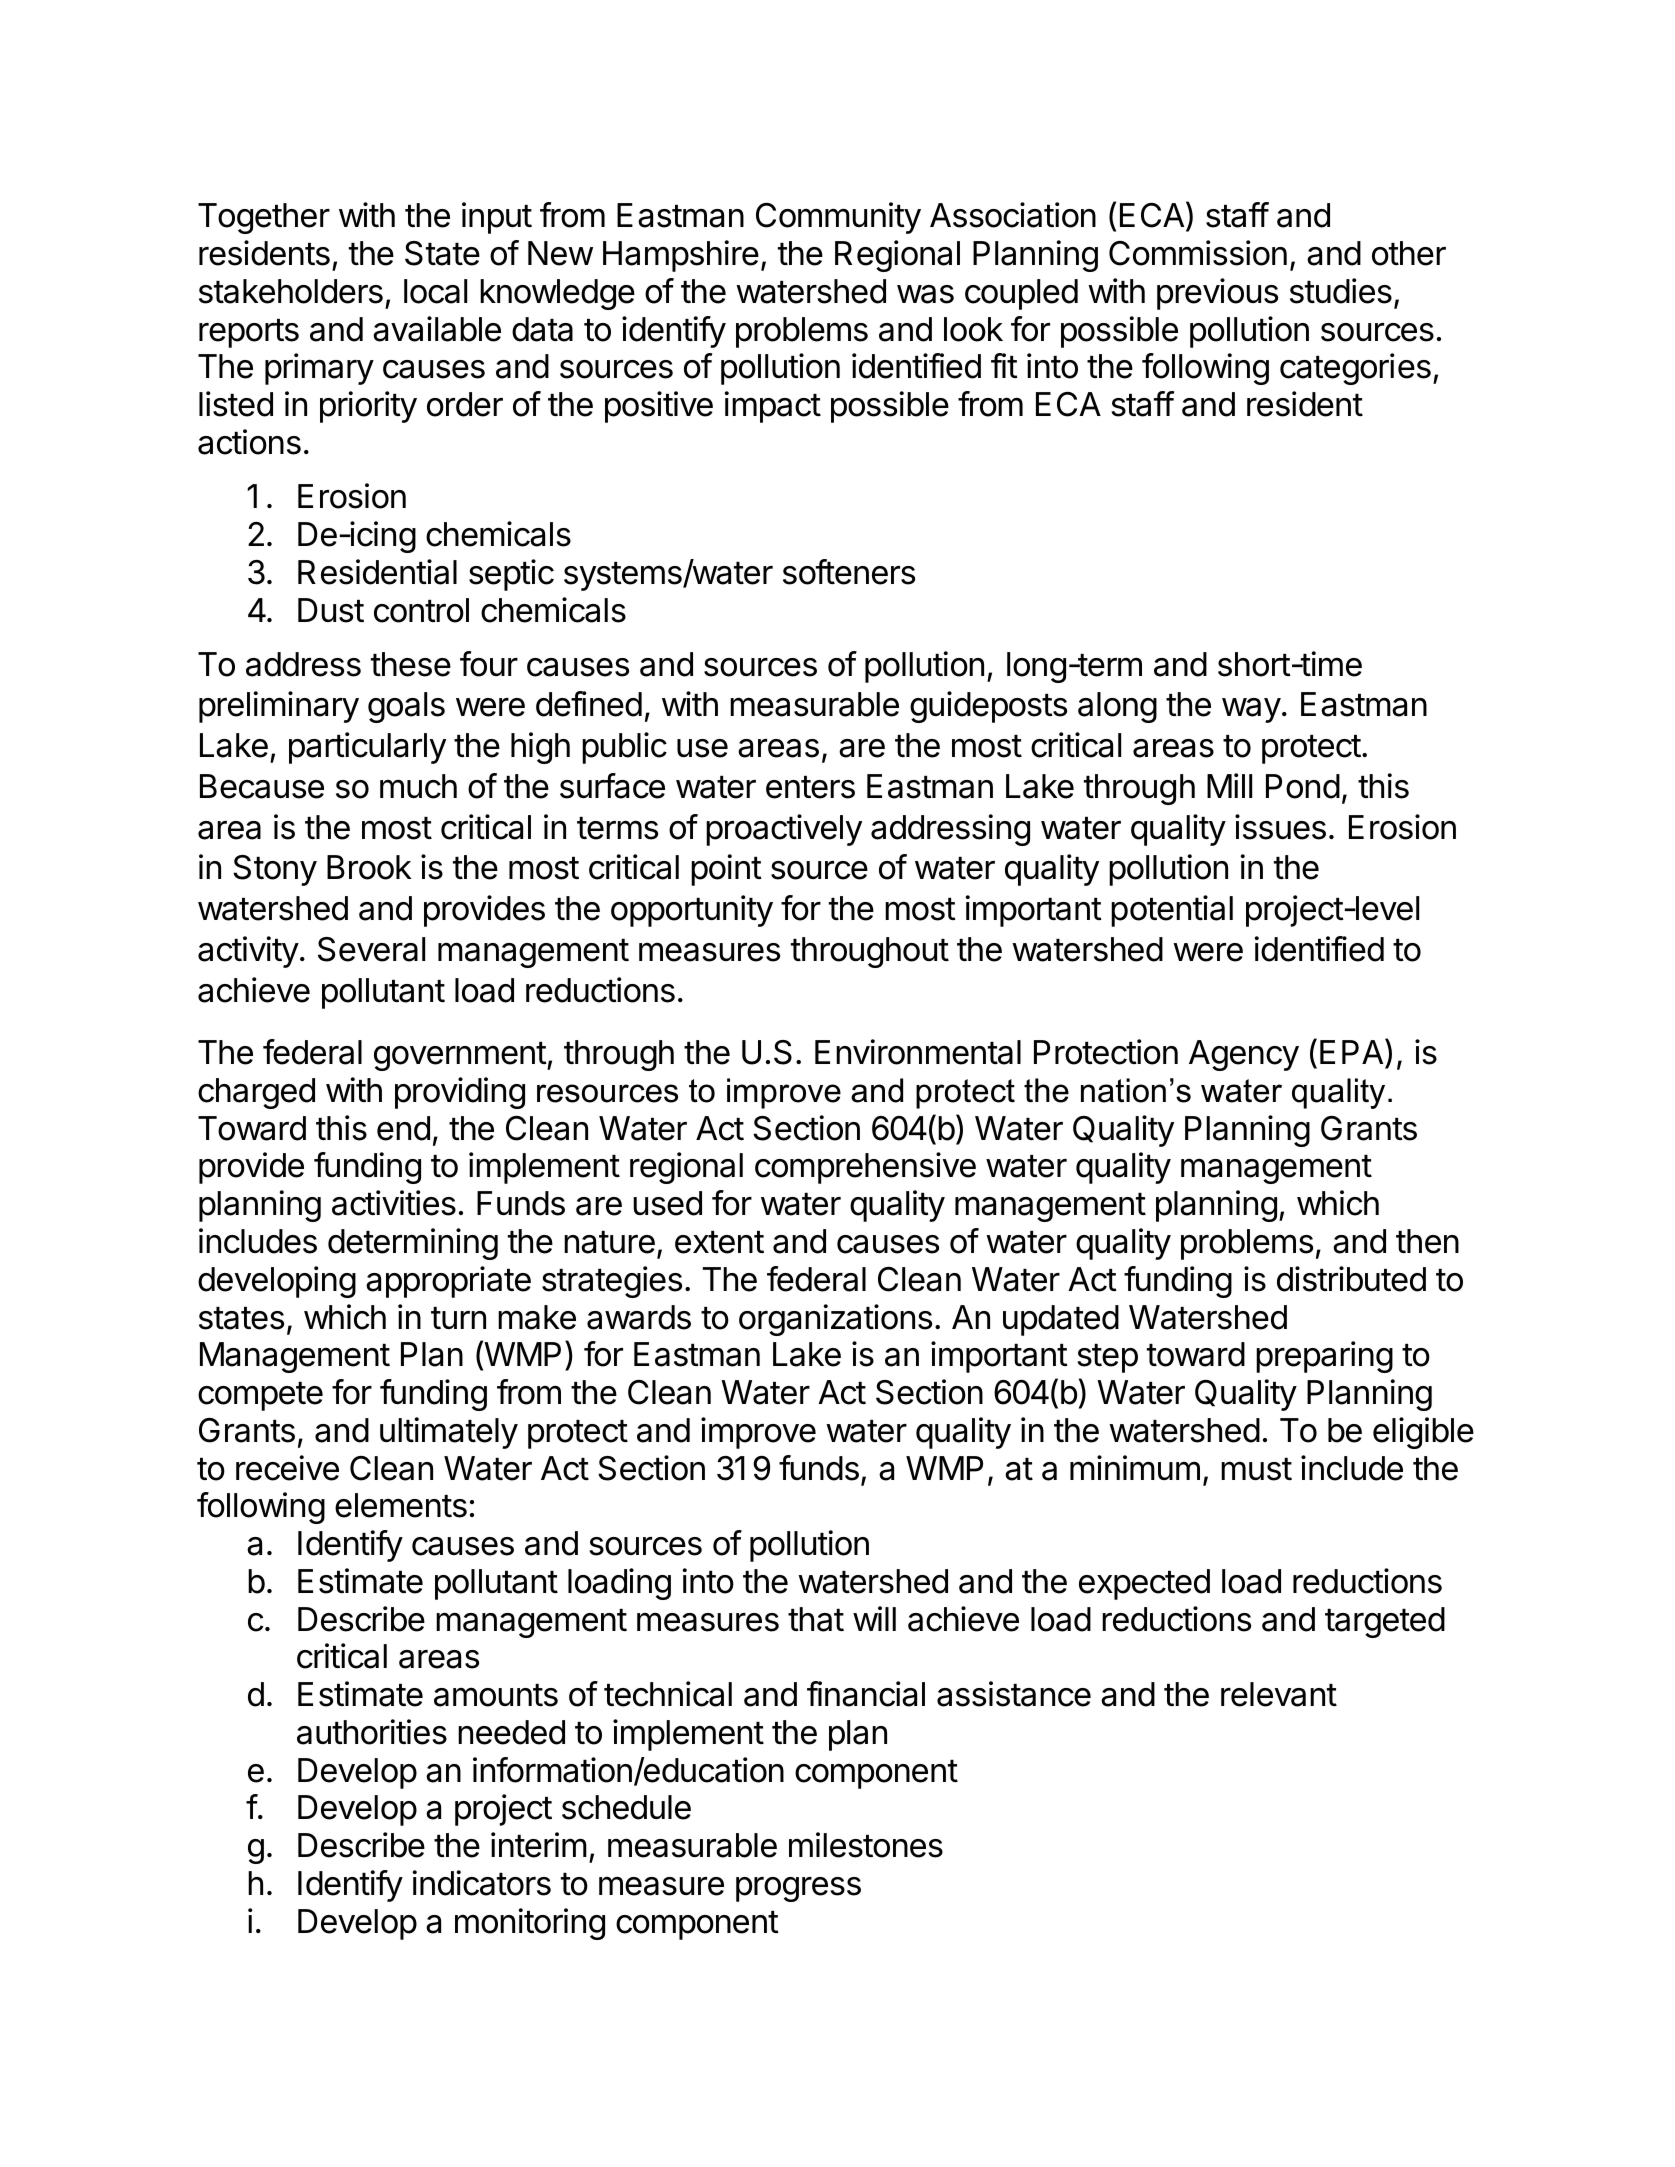 This image has width=1675, height=2167. I want to click on Agency, so click(1244, 1055).
